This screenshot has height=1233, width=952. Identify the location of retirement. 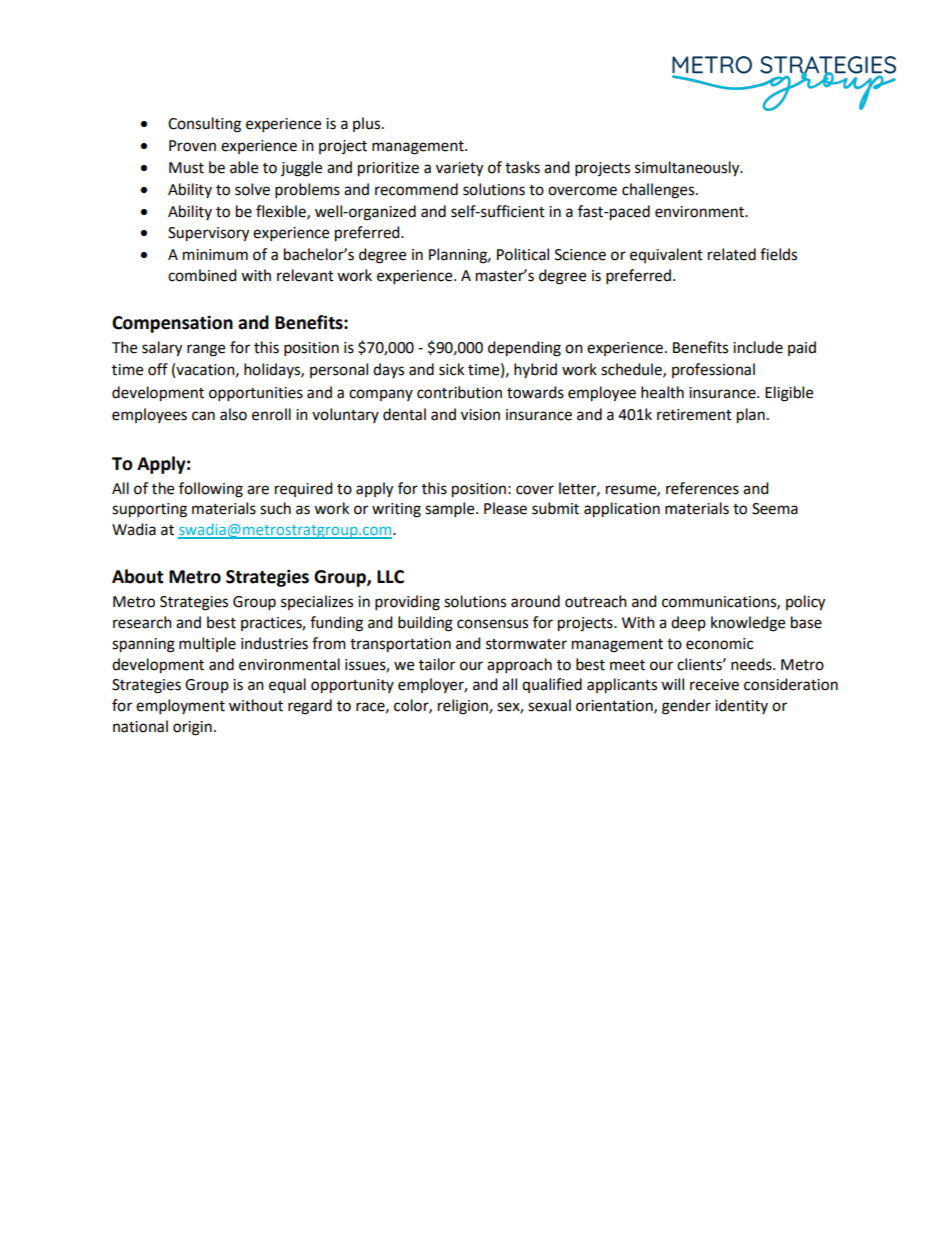
(694, 415).
